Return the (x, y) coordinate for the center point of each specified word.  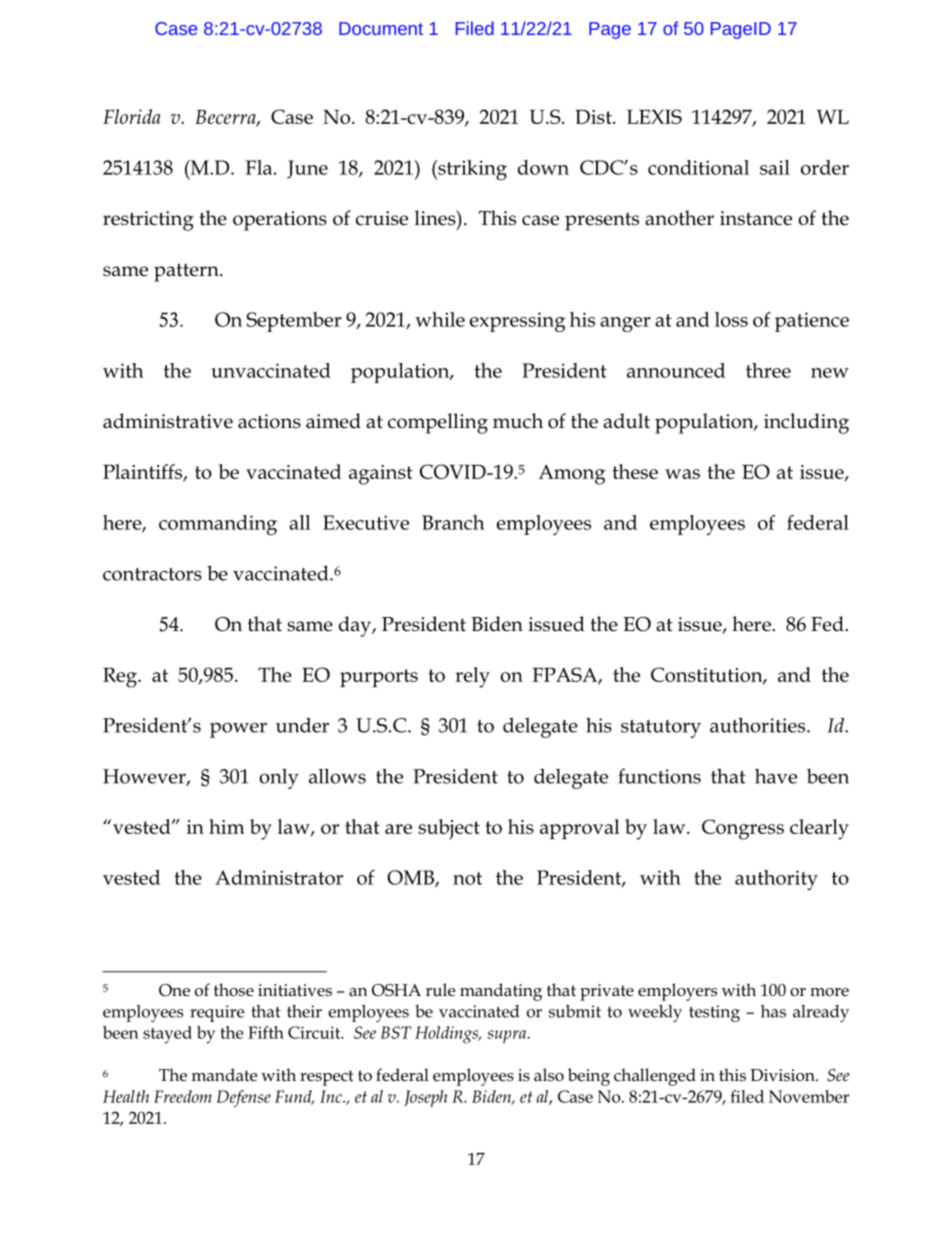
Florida (132, 116)
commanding (218, 525)
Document (381, 28)
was (682, 474)
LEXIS (654, 116)
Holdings (448, 1035)
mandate (224, 1075)
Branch (453, 522)
